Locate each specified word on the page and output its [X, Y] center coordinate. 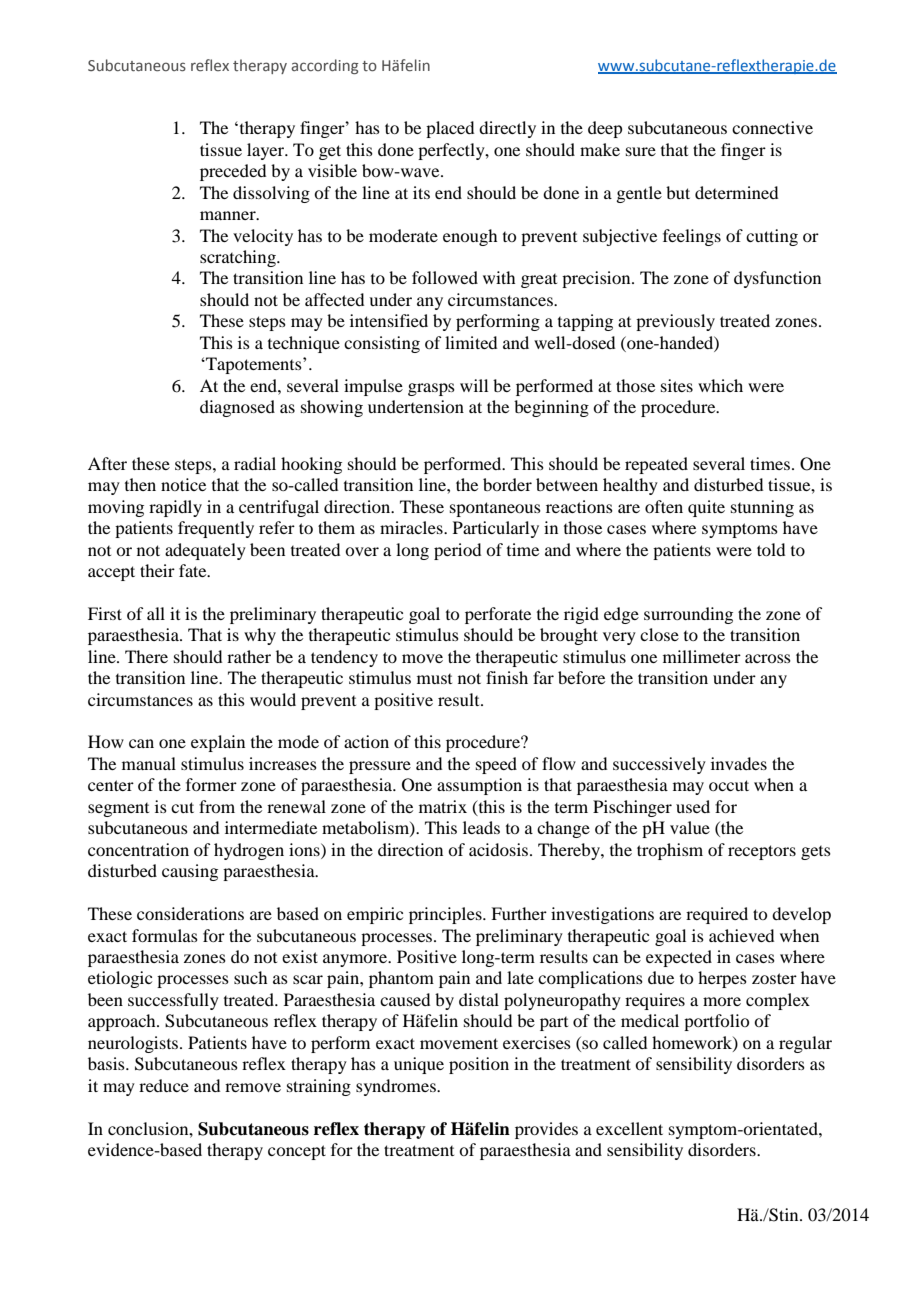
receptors [762, 852]
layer [267, 151]
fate [194, 570]
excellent [629, 1128]
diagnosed [237, 408]
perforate [498, 615]
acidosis [500, 849]
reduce [164, 1085]
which [720, 385]
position [479, 1065]
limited [471, 342]
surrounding [688, 615]
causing [190, 872]
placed [450, 129]
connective [772, 127]
